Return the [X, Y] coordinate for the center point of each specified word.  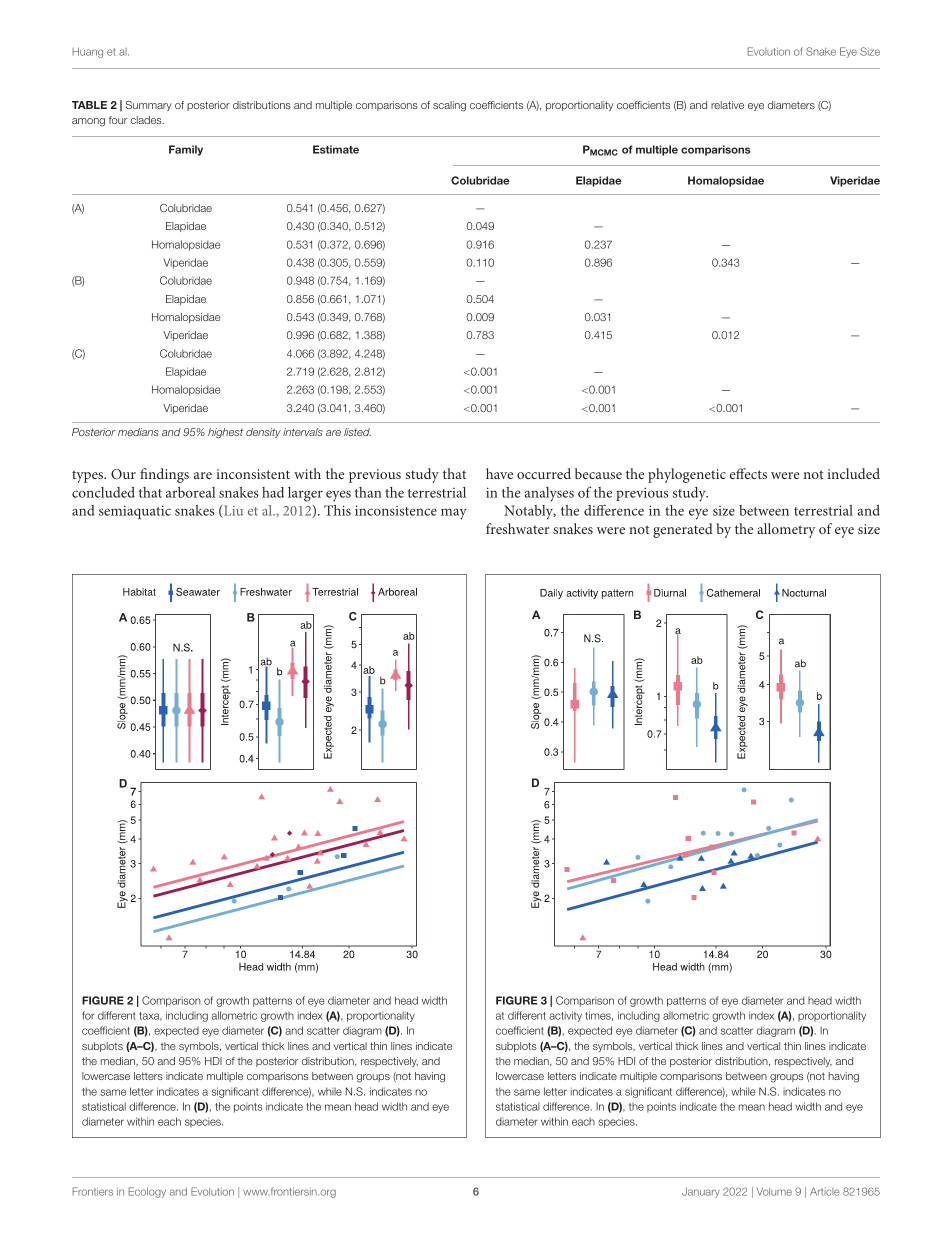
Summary [149, 106]
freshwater [517, 528]
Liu [232, 511]
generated [683, 530]
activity [565, 1016]
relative [727, 105]
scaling [449, 106]
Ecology [147, 1192]
